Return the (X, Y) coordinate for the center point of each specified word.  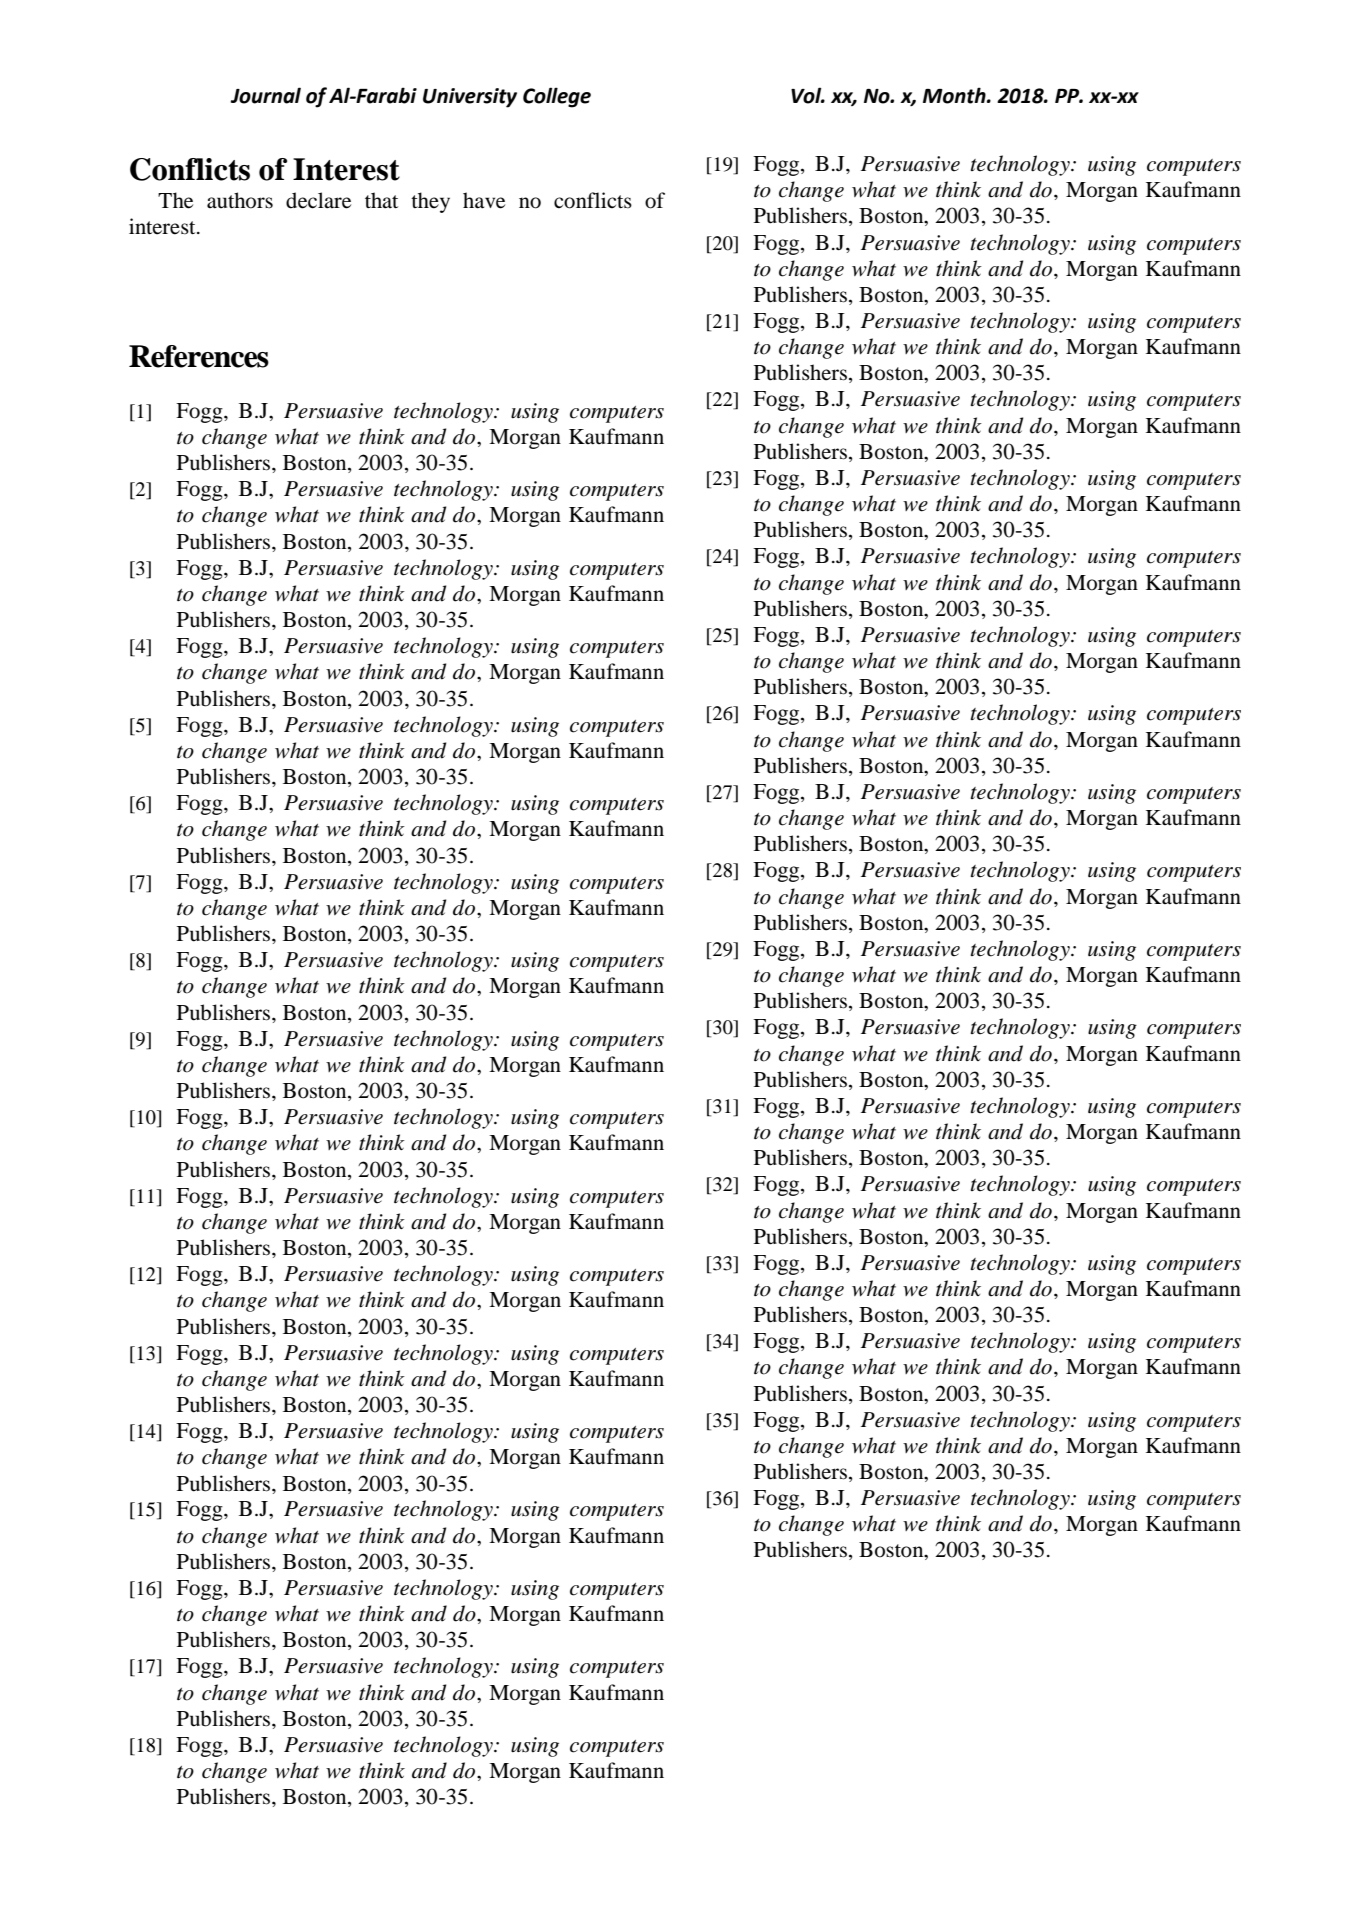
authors (240, 200)
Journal (265, 95)
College (557, 97)
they (430, 202)
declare (318, 200)
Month (955, 95)
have (484, 200)
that (381, 200)
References (199, 356)
